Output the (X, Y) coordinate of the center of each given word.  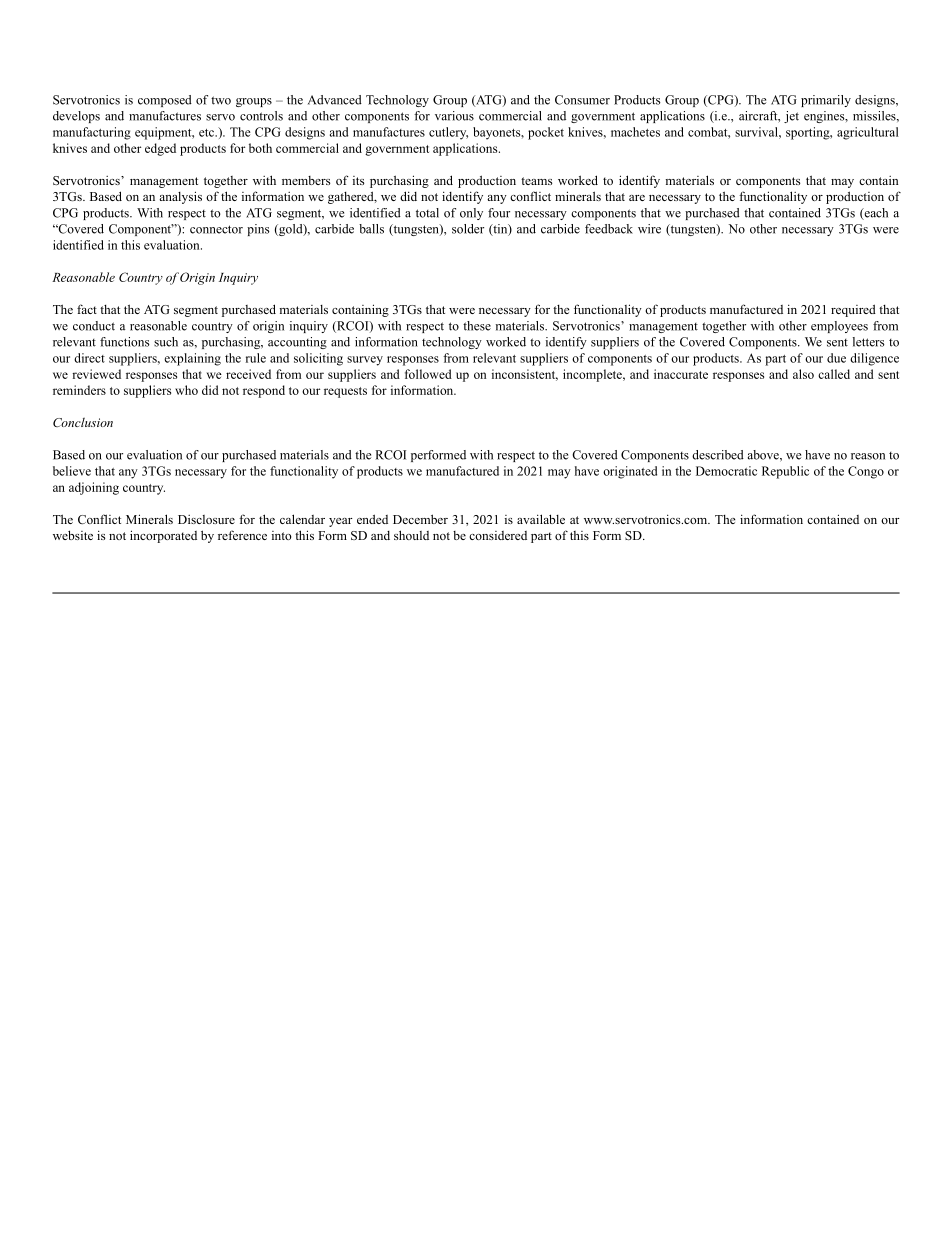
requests (345, 392)
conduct (94, 326)
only (471, 214)
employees (839, 327)
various (454, 116)
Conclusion (83, 422)
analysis (180, 197)
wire (649, 229)
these (477, 326)
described (718, 455)
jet (791, 117)
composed (165, 101)
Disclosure (206, 519)
